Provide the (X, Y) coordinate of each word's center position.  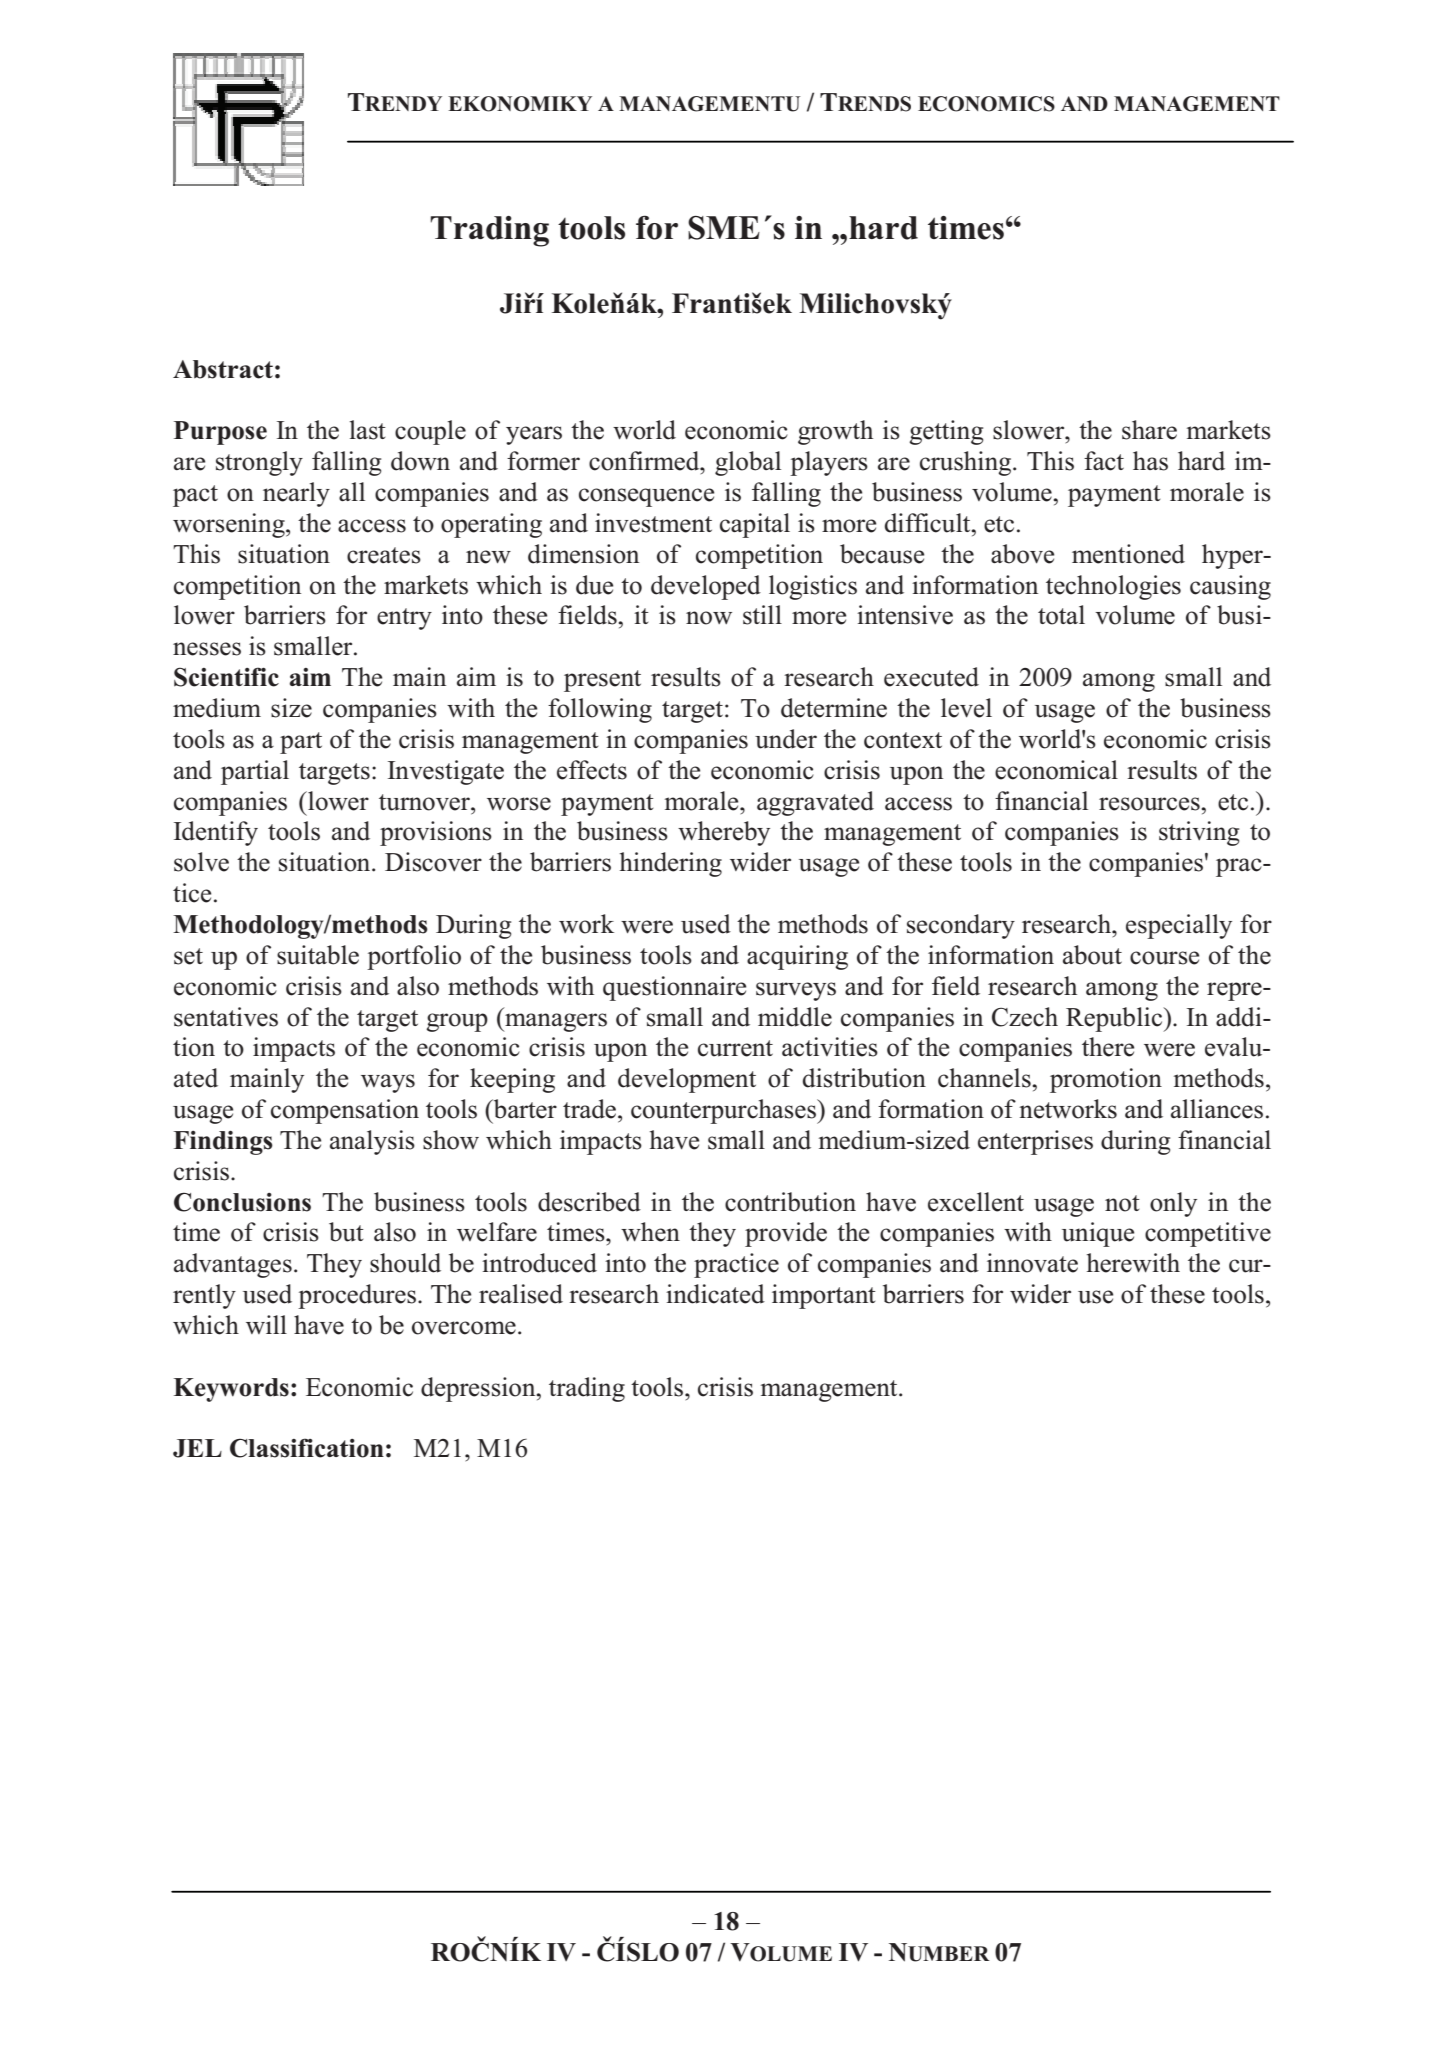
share (1149, 430)
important (824, 1296)
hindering (671, 864)
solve (201, 862)
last (368, 430)
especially (1179, 926)
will (266, 1324)
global (748, 463)
